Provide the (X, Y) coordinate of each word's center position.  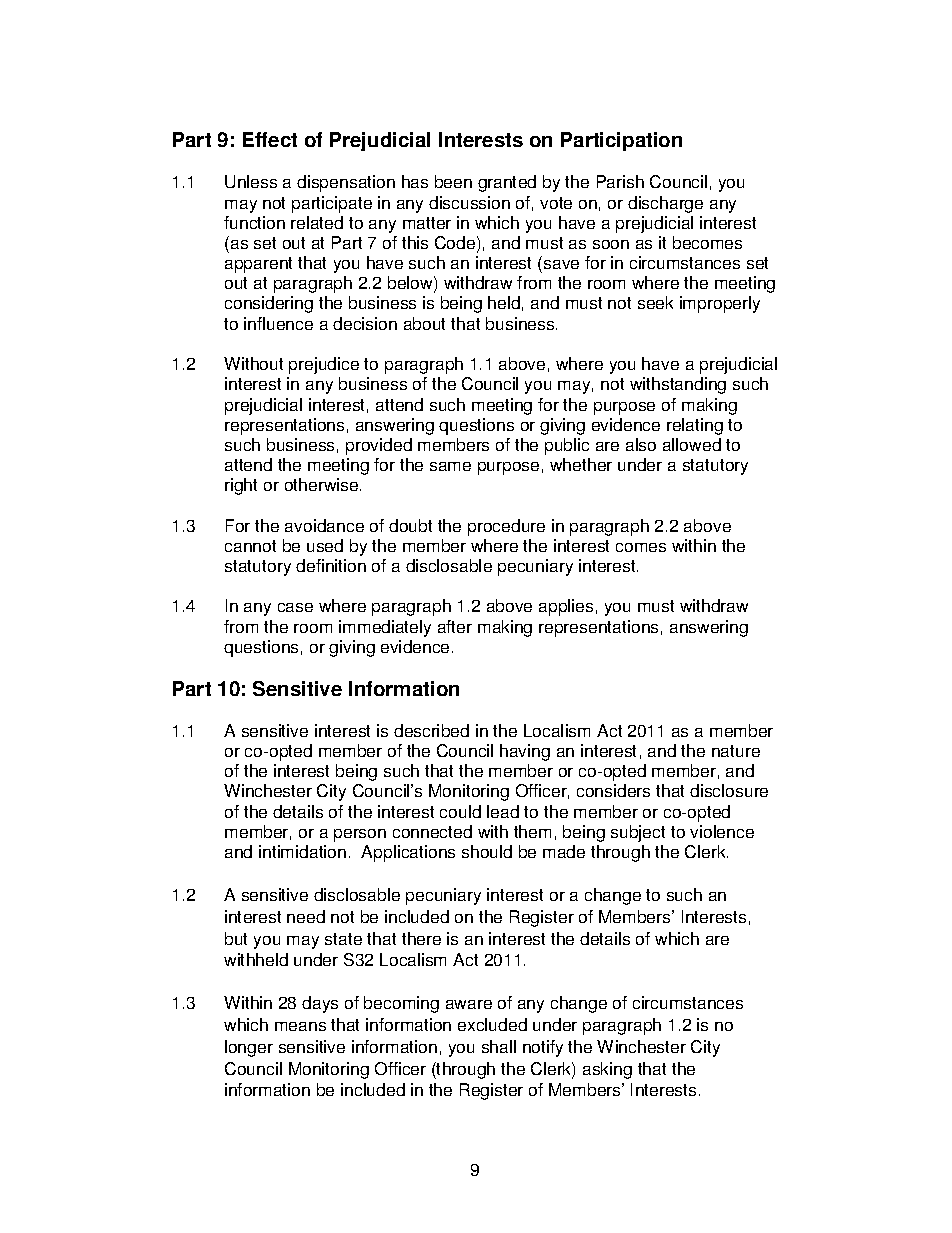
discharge (665, 204)
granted (507, 183)
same (450, 466)
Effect (270, 139)
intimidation (302, 851)
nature (736, 751)
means (300, 1026)
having (525, 752)
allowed (692, 444)
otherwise (323, 484)
